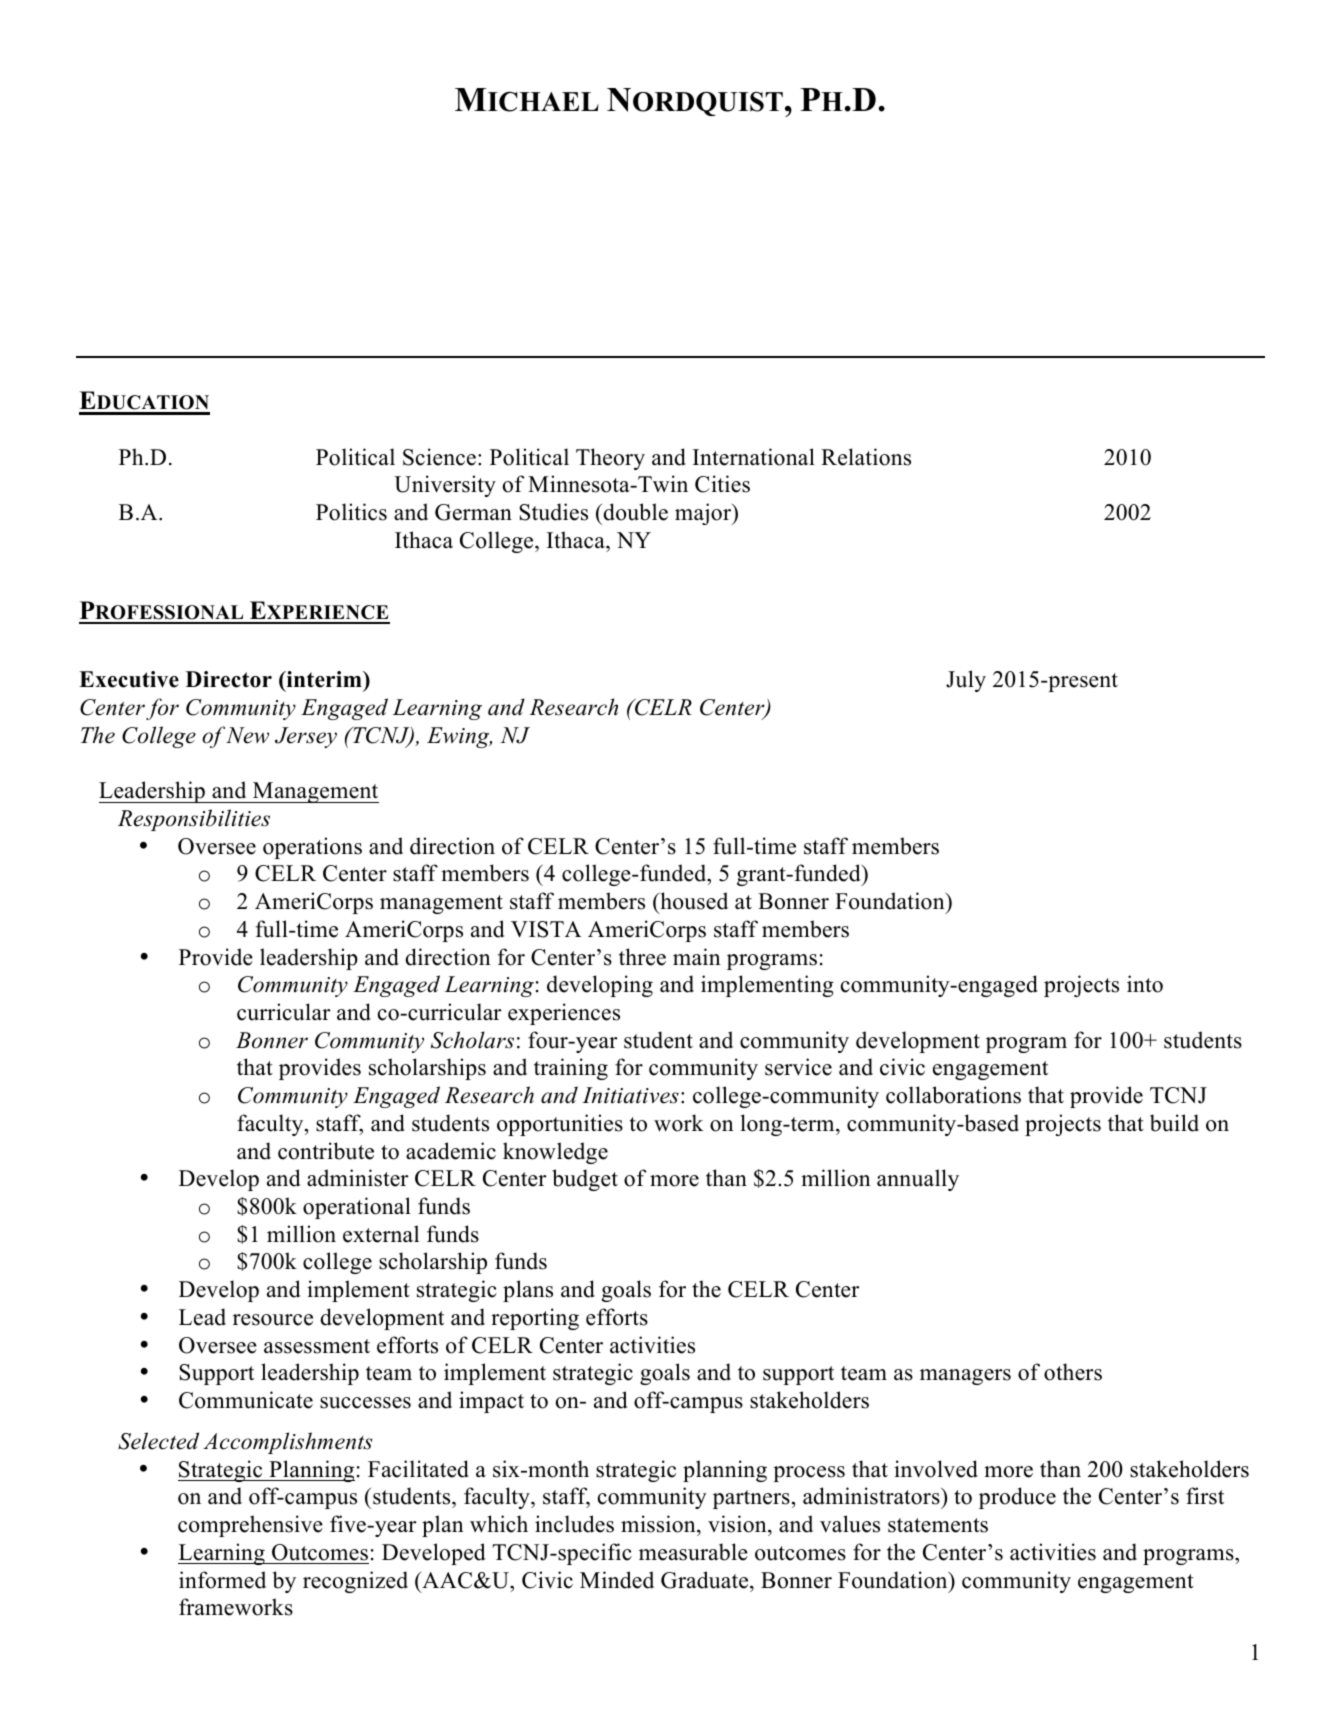 The height and width of the screenshot is (1735, 1340). What do you see at coordinates (635, 512) in the screenshot?
I see `double` at bounding box center [635, 512].
